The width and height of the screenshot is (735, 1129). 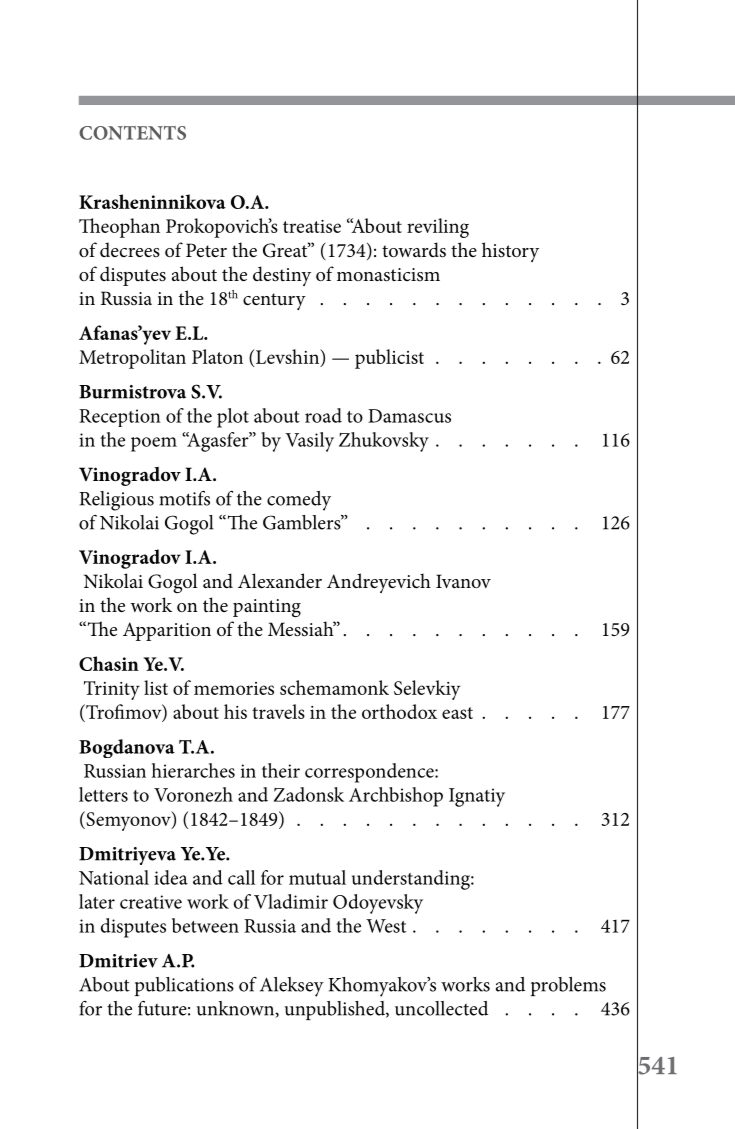 What do you see at coordinates (184, 986) in the screenshot?
I see `publications` at bounding box center [184, 986].
